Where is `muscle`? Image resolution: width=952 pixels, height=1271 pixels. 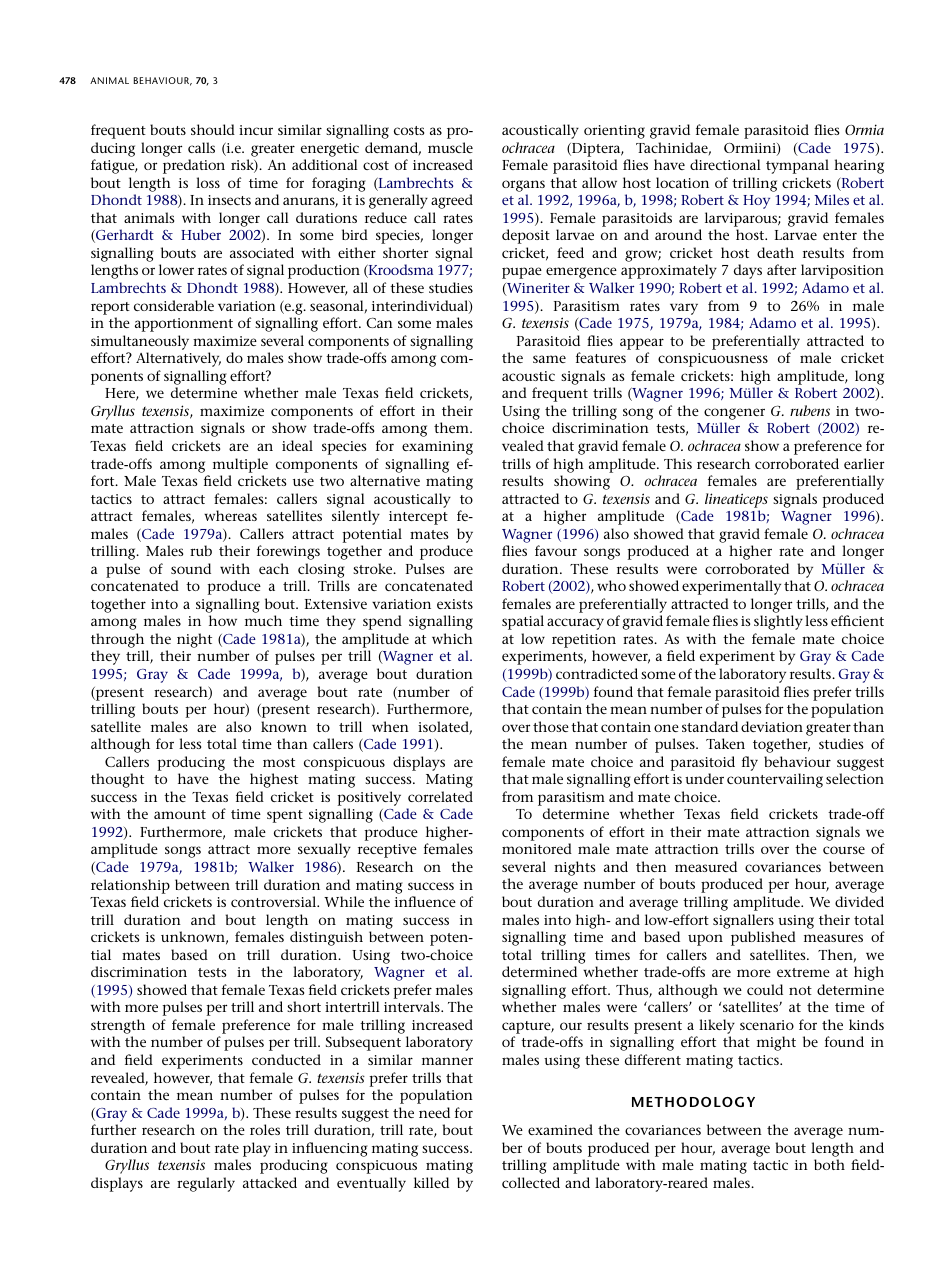
muscle is located at coordinates (450, 147).
